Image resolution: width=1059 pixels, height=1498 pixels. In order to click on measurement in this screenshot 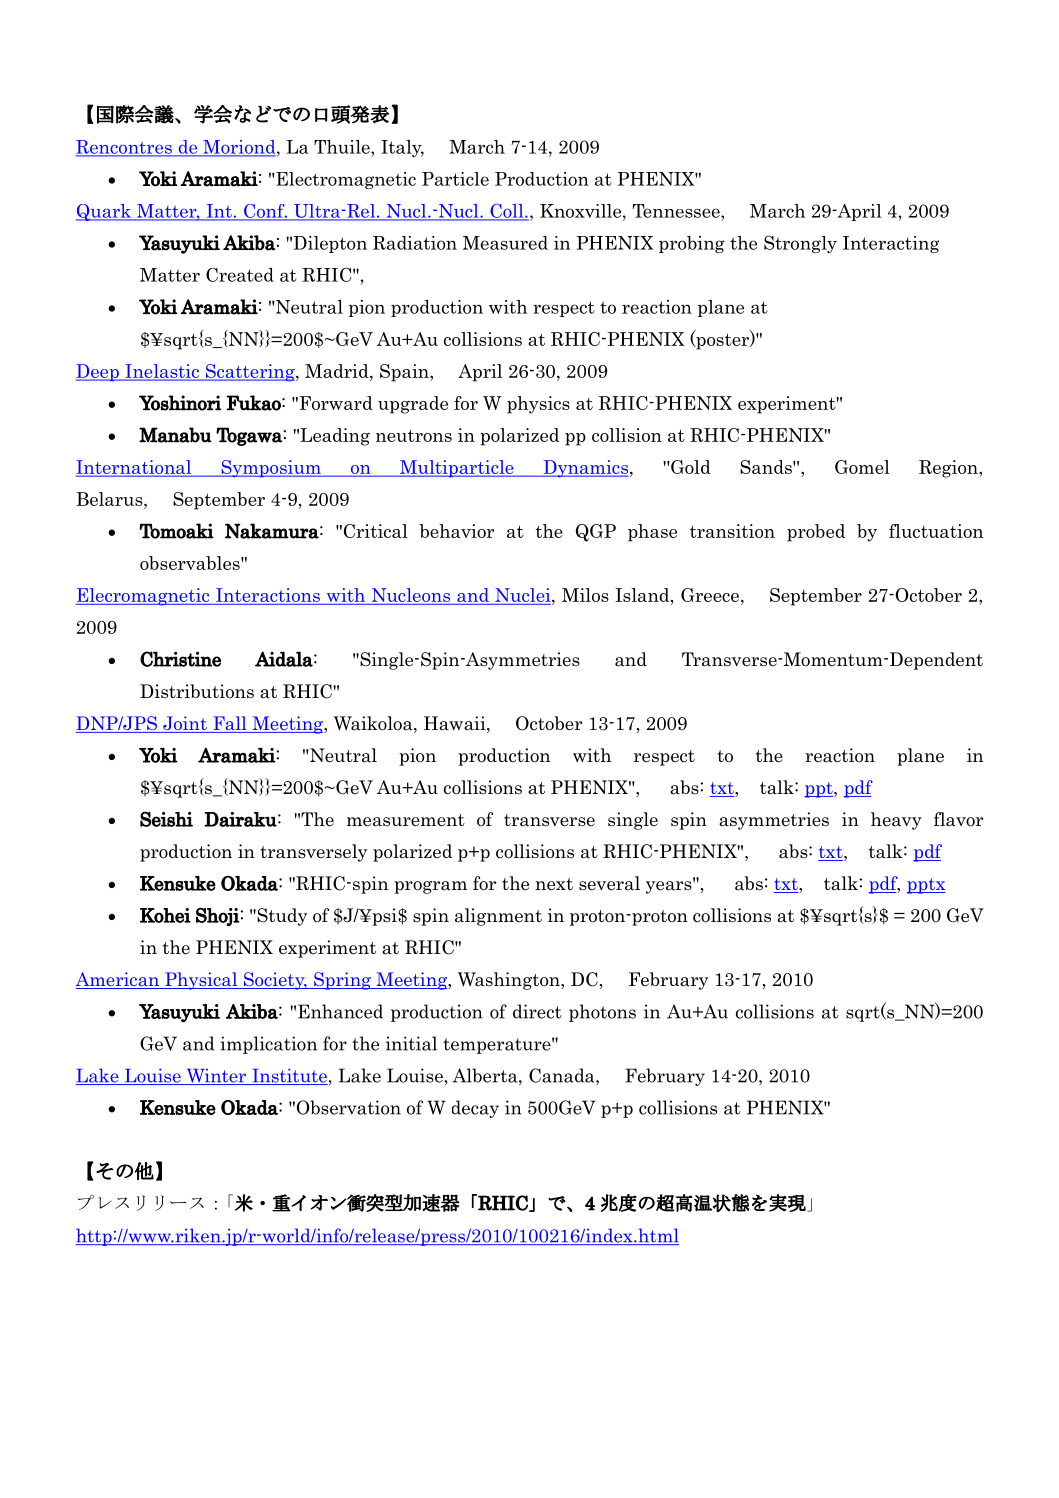, I will do `click(406, 820)`.
